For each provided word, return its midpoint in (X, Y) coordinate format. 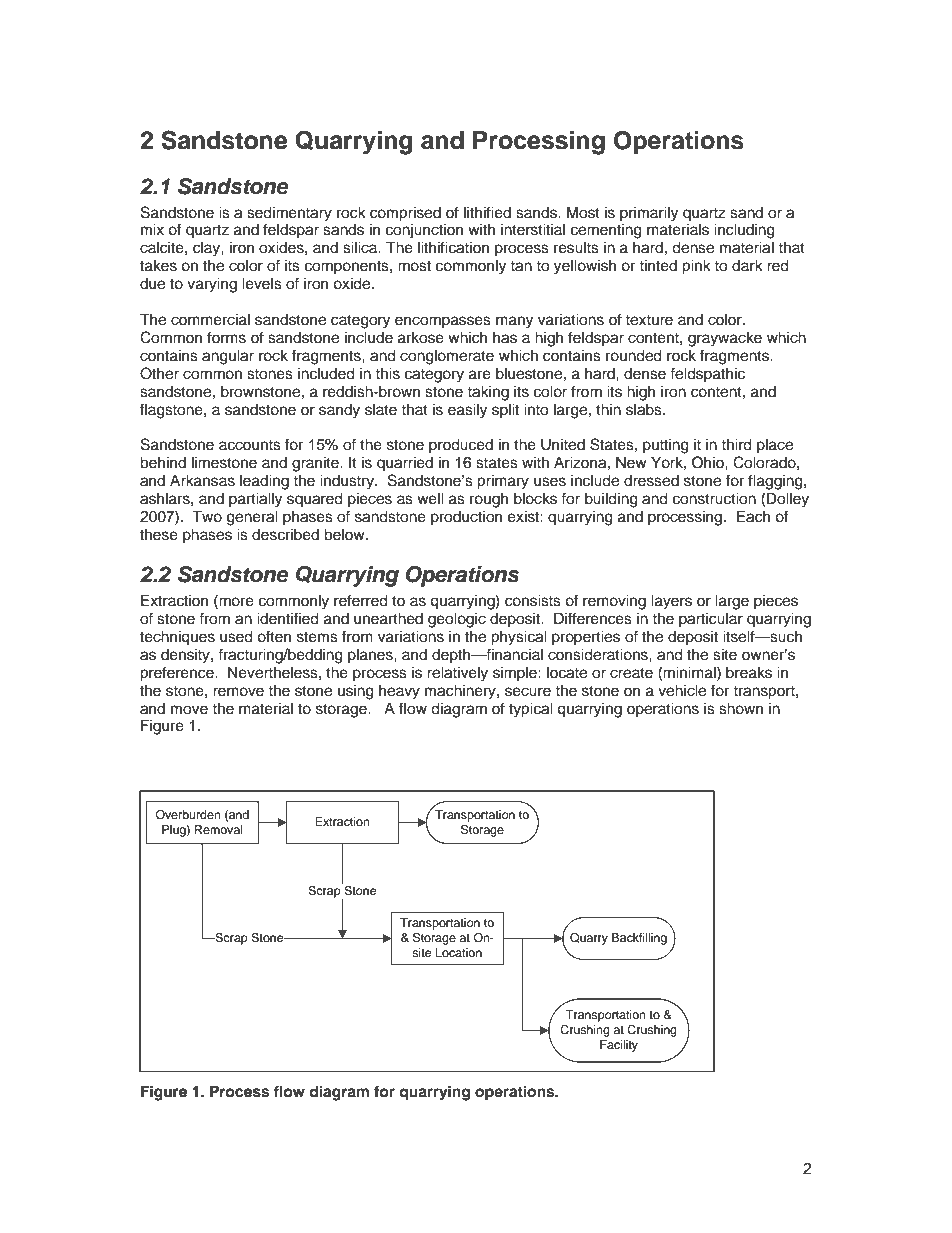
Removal (219, 829)
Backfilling (639, 939)
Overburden (188, 814)
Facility (619, 1046)
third (736, 444)
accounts (250, 445)
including (744, 231)
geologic (457, 620)
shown (741, 708)
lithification (453, 247)
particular (711, 620)
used (236, 636)
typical (531, 710)
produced (461, 446)
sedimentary (289, 214)
